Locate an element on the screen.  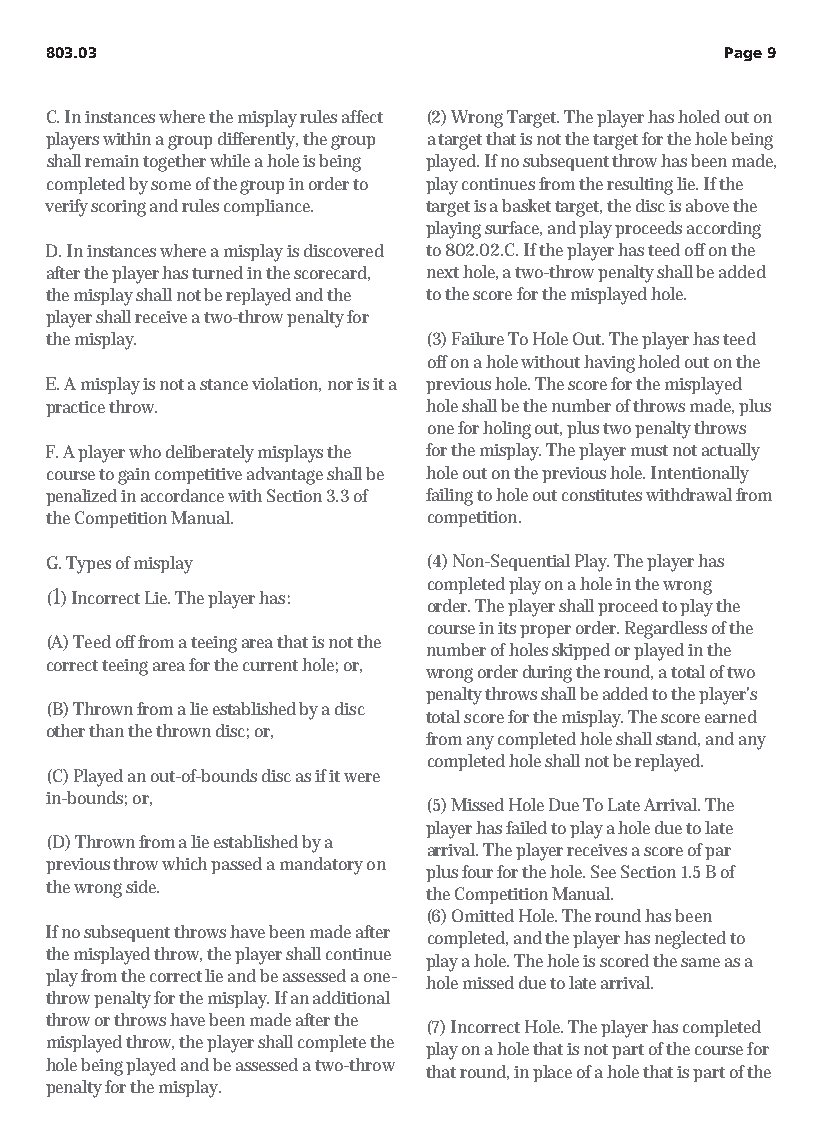
same is located at coordinates (700, 962).
